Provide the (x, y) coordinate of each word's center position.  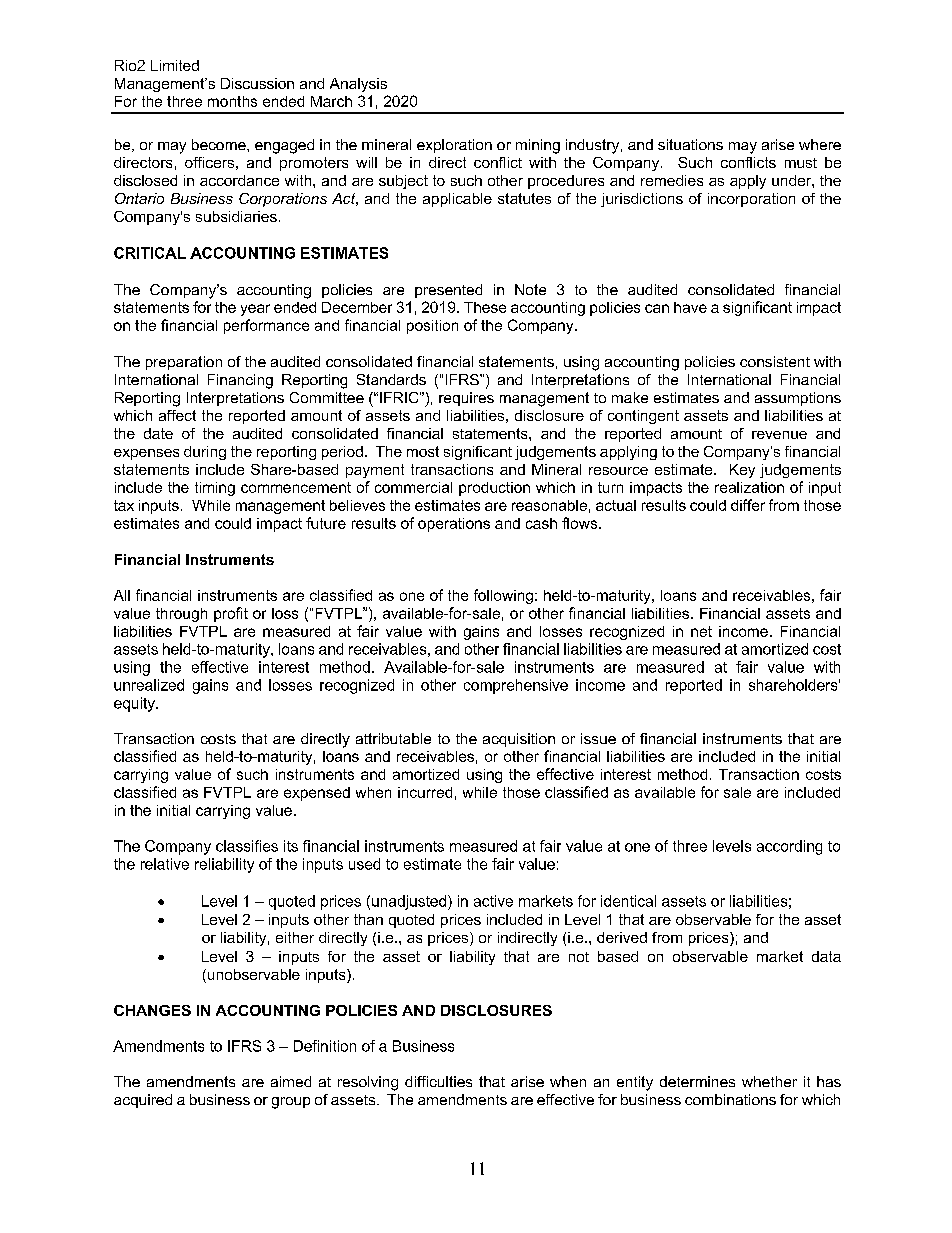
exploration (454, 146)
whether (769, 1081)
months (232, 101)
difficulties (438, 1081)
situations (690, 144)
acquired (143, 1101)
